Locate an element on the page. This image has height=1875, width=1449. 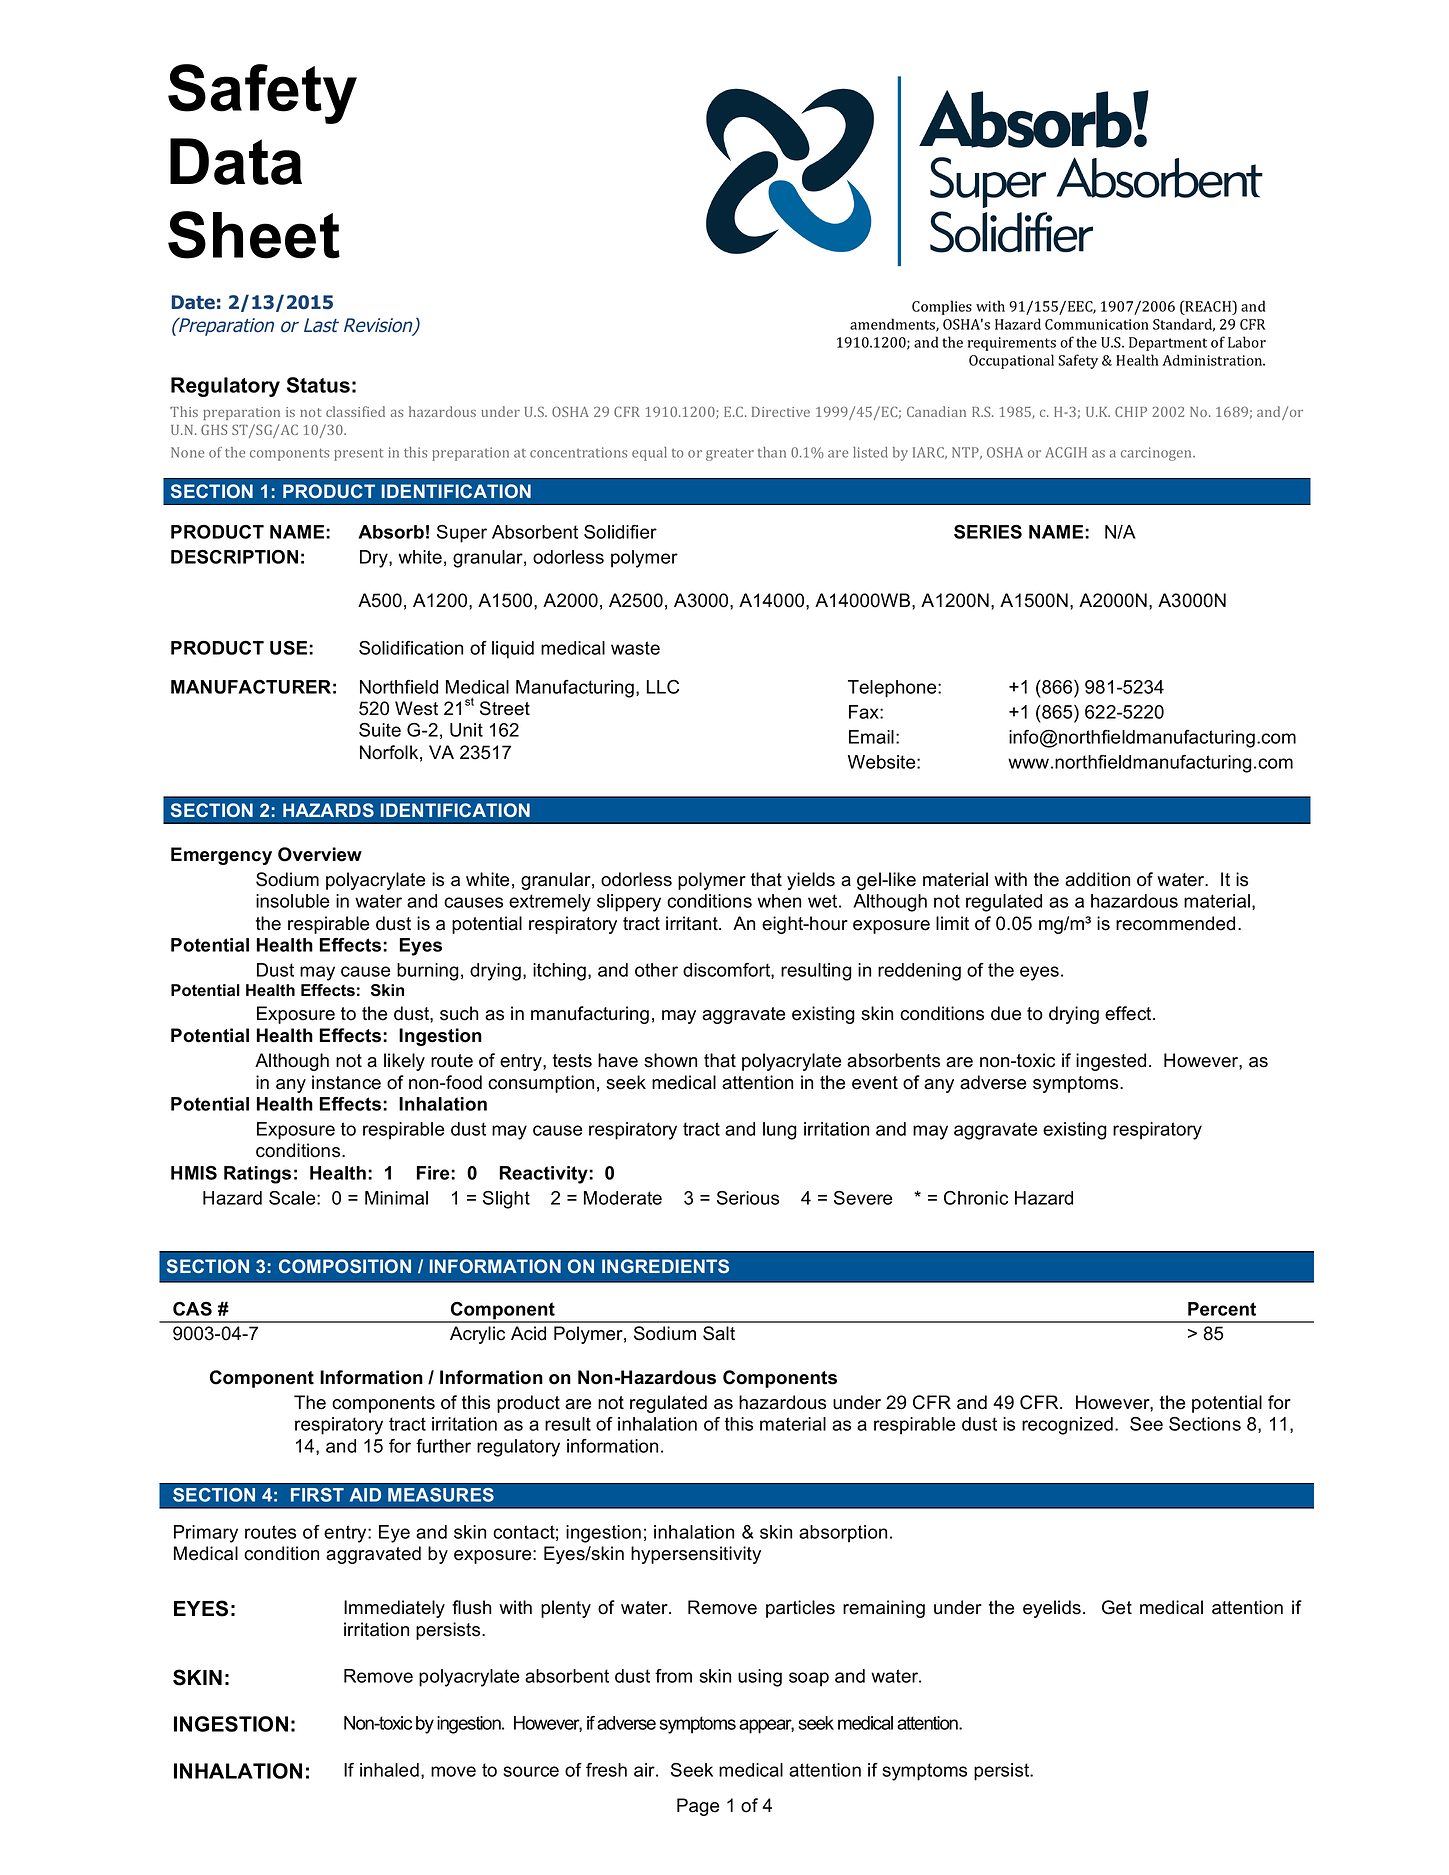
insoluble is located at coordinates (292, 901).
